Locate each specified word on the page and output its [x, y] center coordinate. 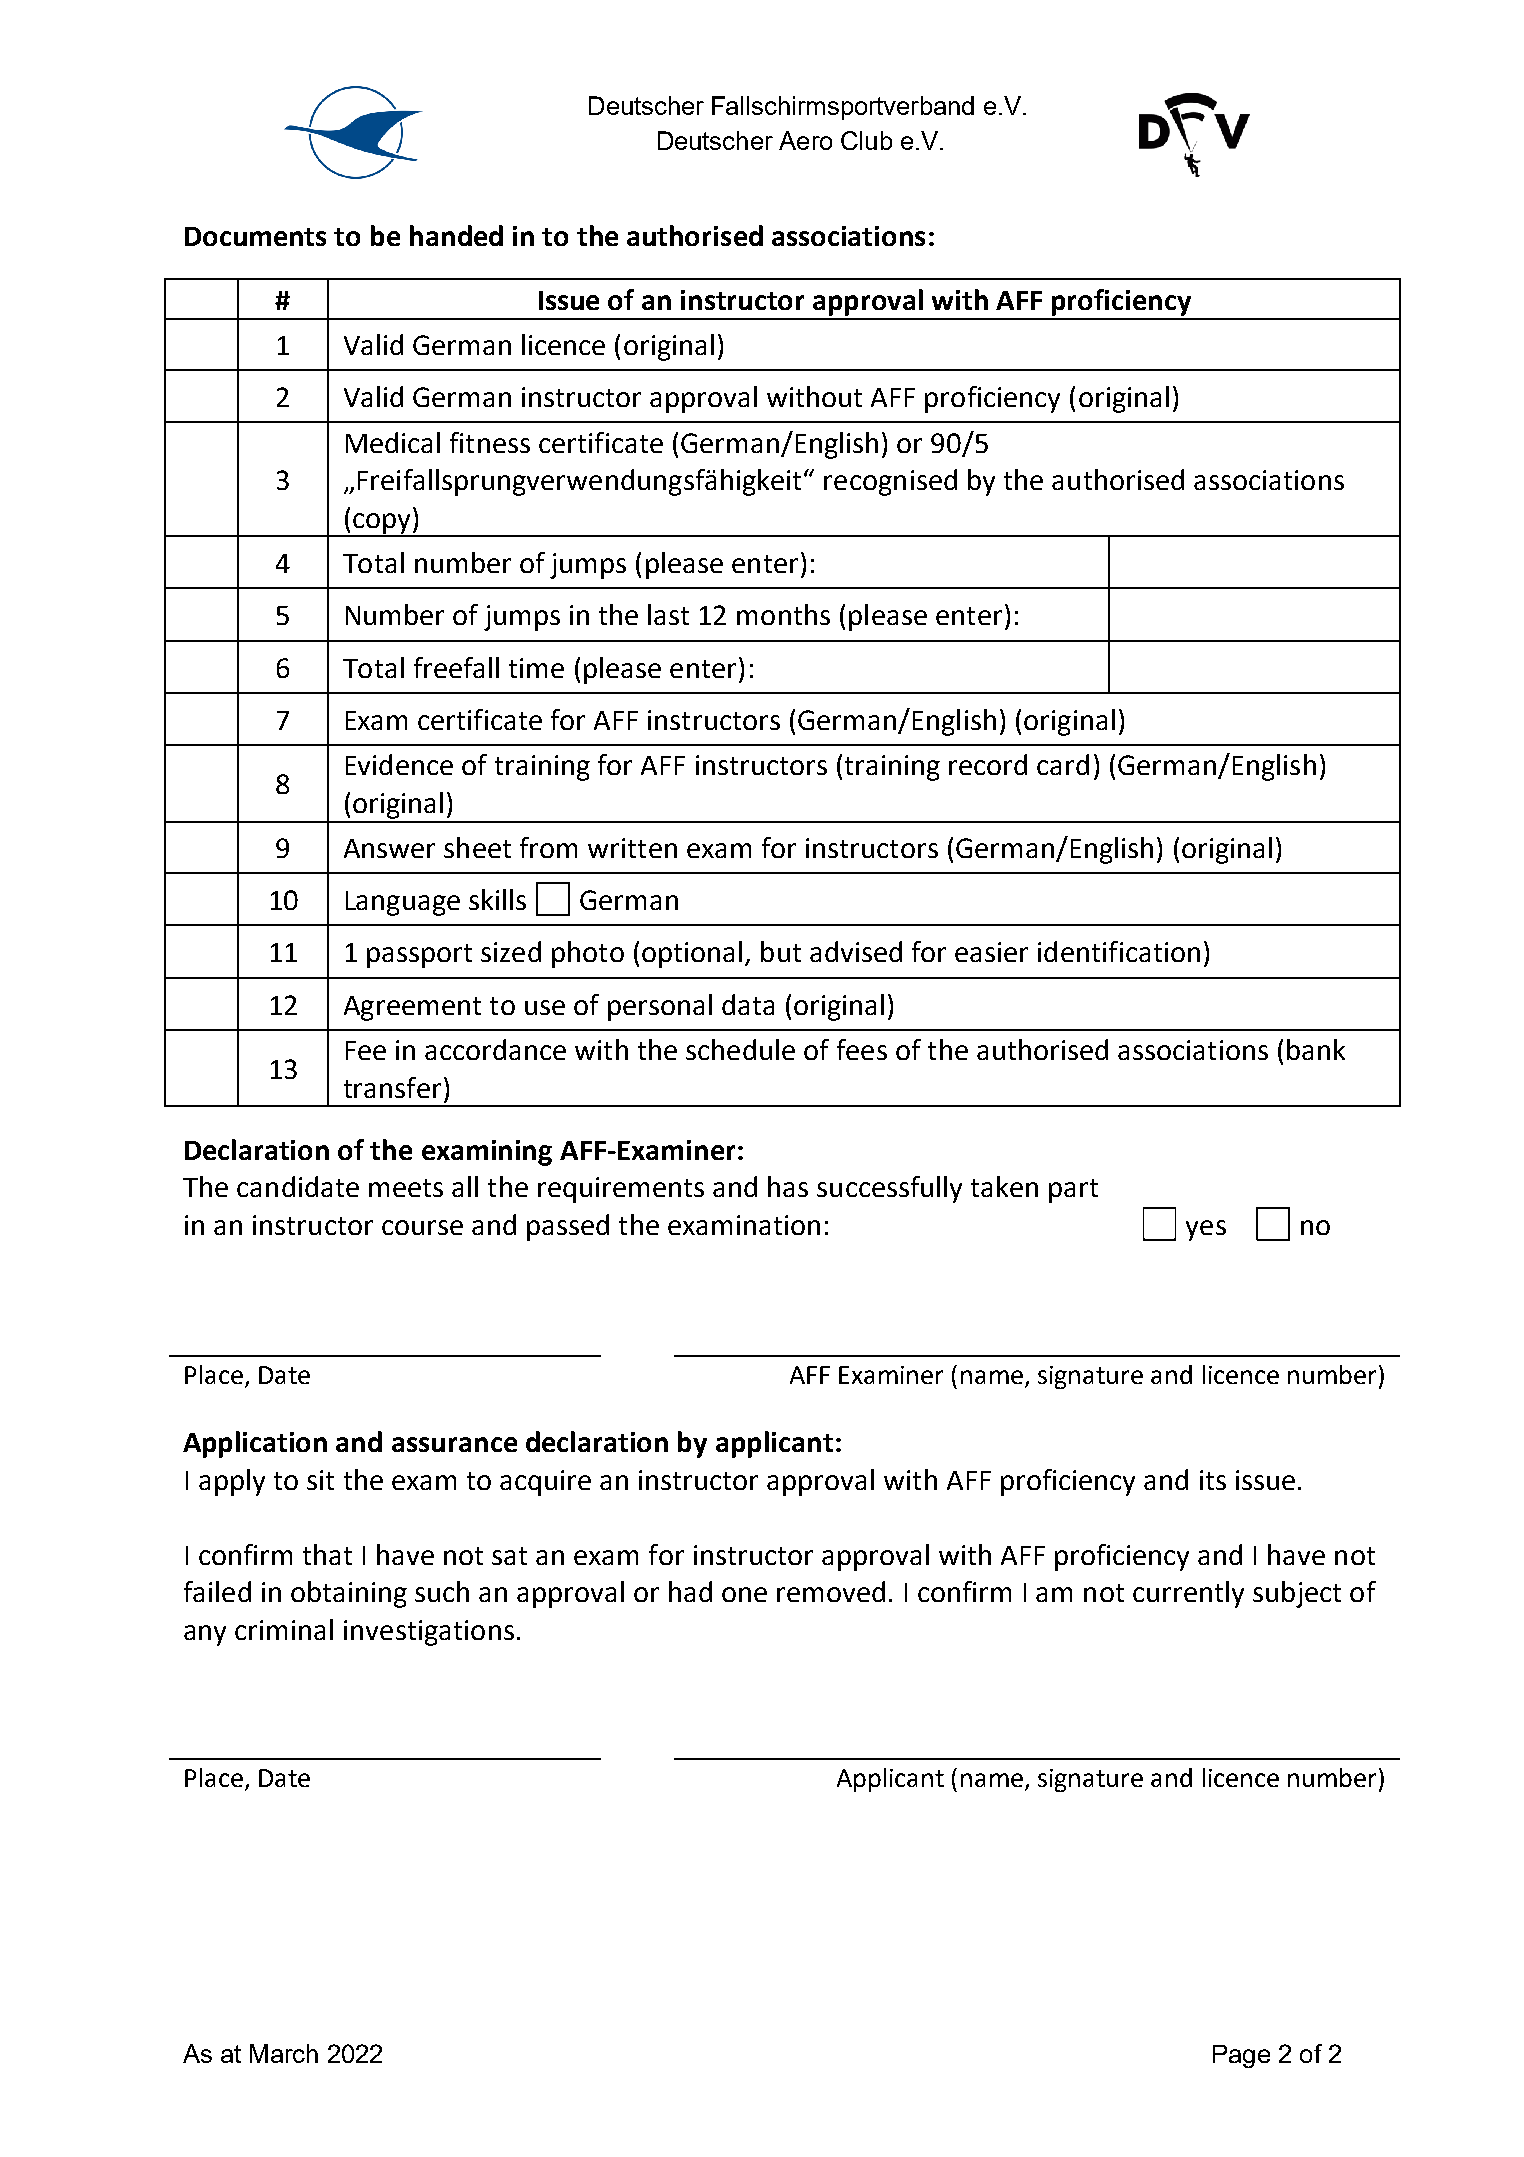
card [1063, 764]
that [327, 1554]
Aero [805, 140]
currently [1188, 1594]
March [284, 2053]
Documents [255, 236]
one [744, 1594]
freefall [456, 667]
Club [866, 140]
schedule [740, 1049]
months [783, 614]
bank [1316, 1049]
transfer [392, 1087]
